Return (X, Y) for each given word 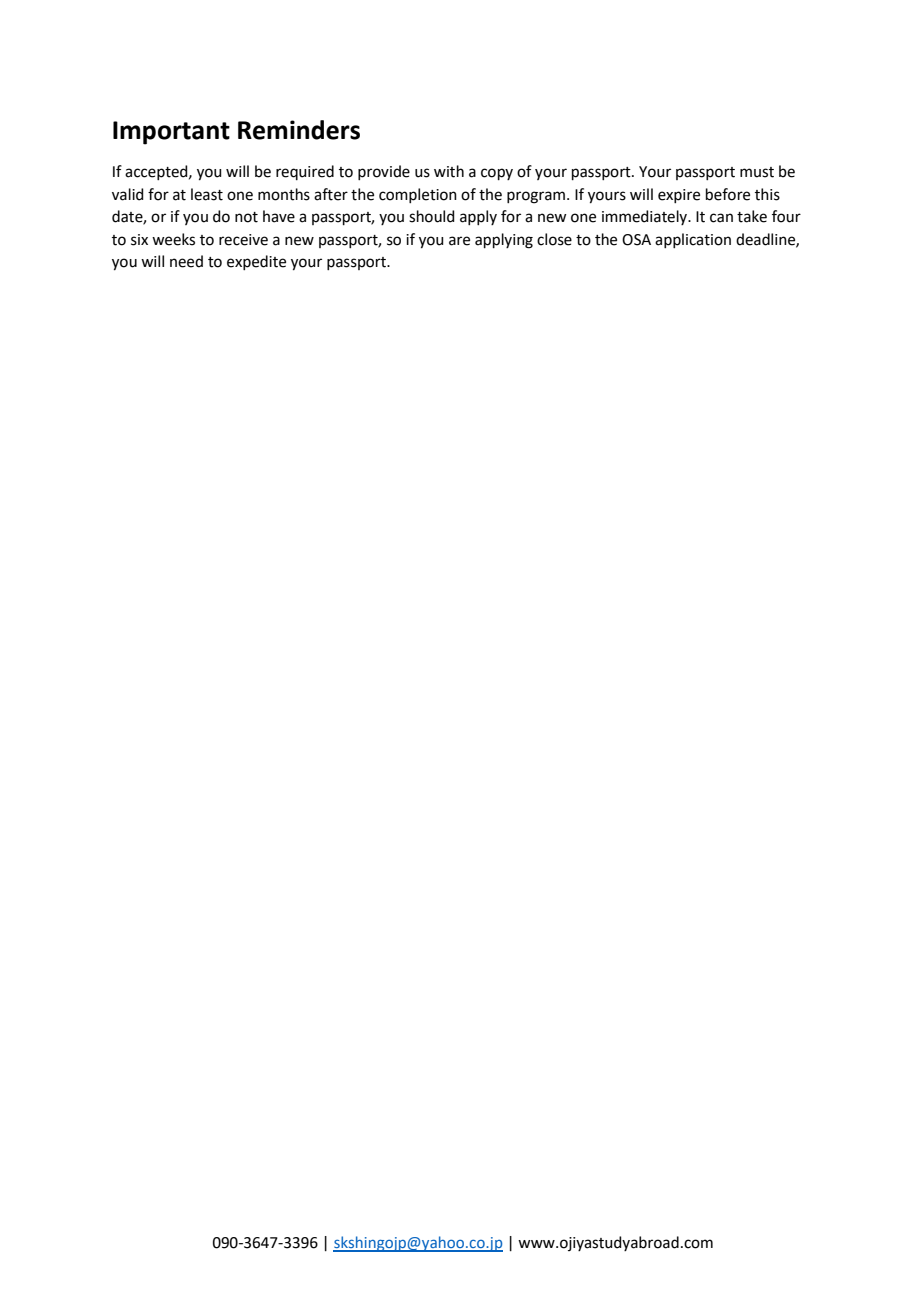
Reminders (299, 130)
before (728, 194)
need (186, 261)
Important (171, 133)
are (459, 241)
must (757, 172)
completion (418, 195)
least (207, 194)
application (693, 240)
